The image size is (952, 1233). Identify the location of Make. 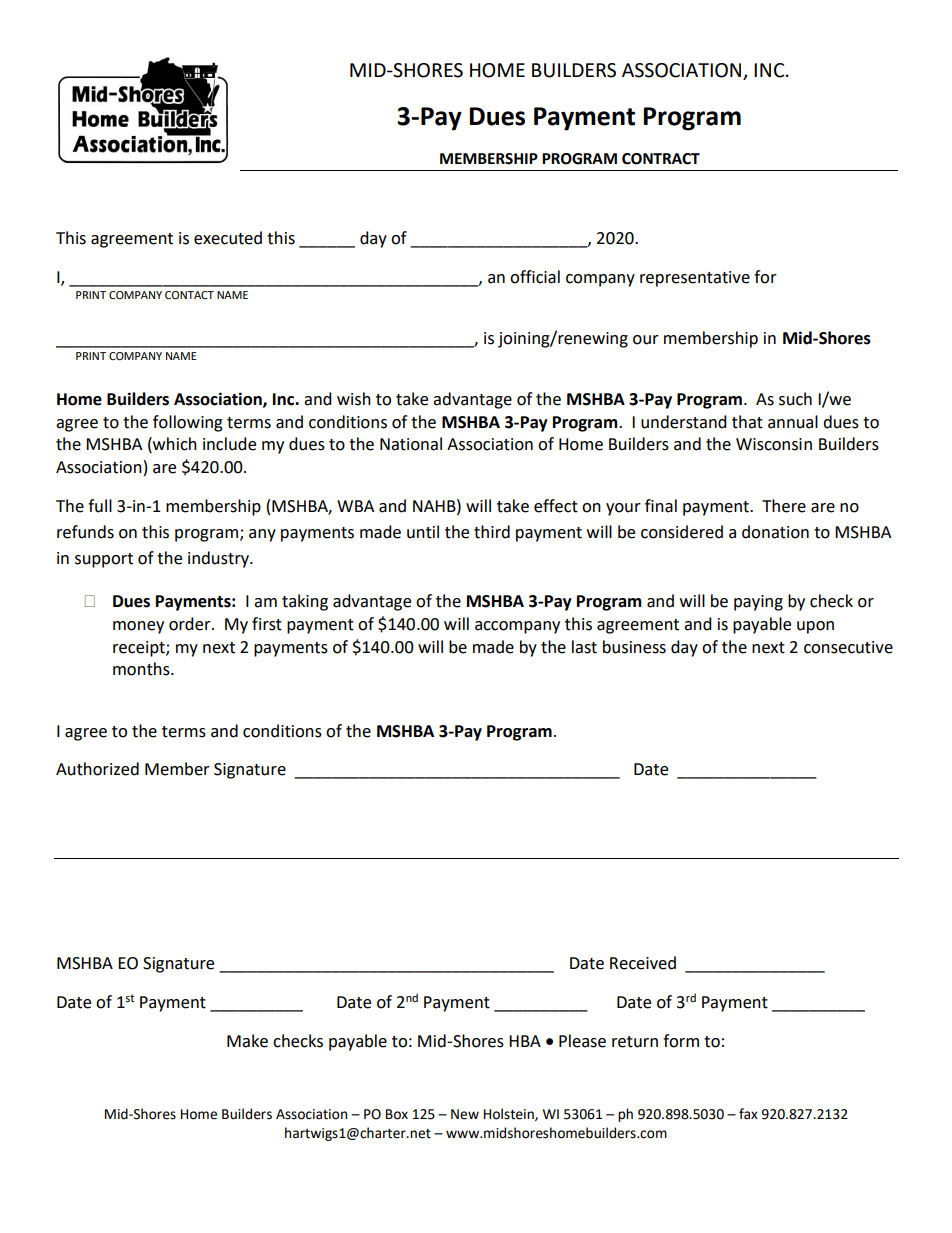
(247, 1041).
